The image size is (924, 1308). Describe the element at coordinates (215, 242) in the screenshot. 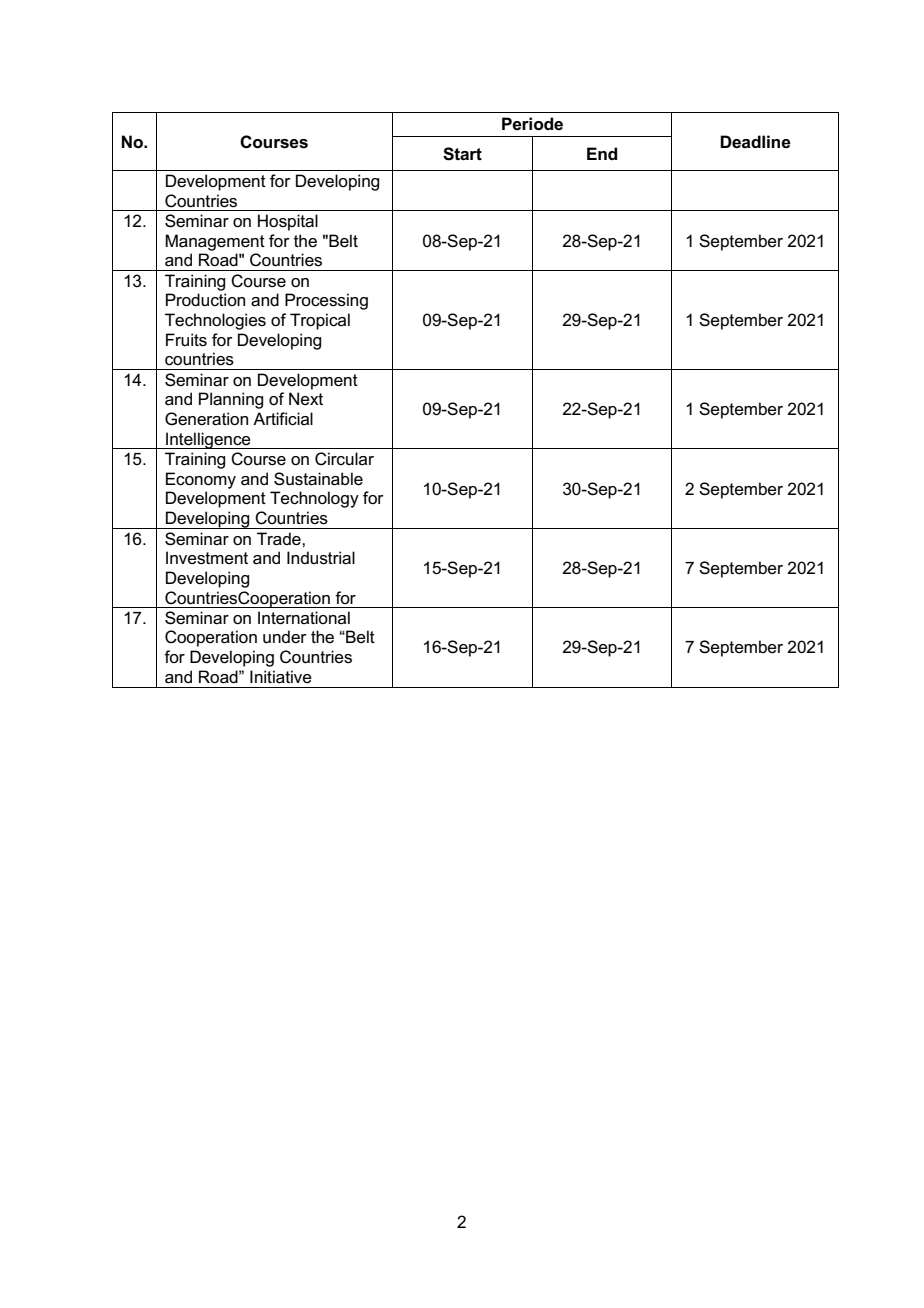

I see `Management` at that location.
